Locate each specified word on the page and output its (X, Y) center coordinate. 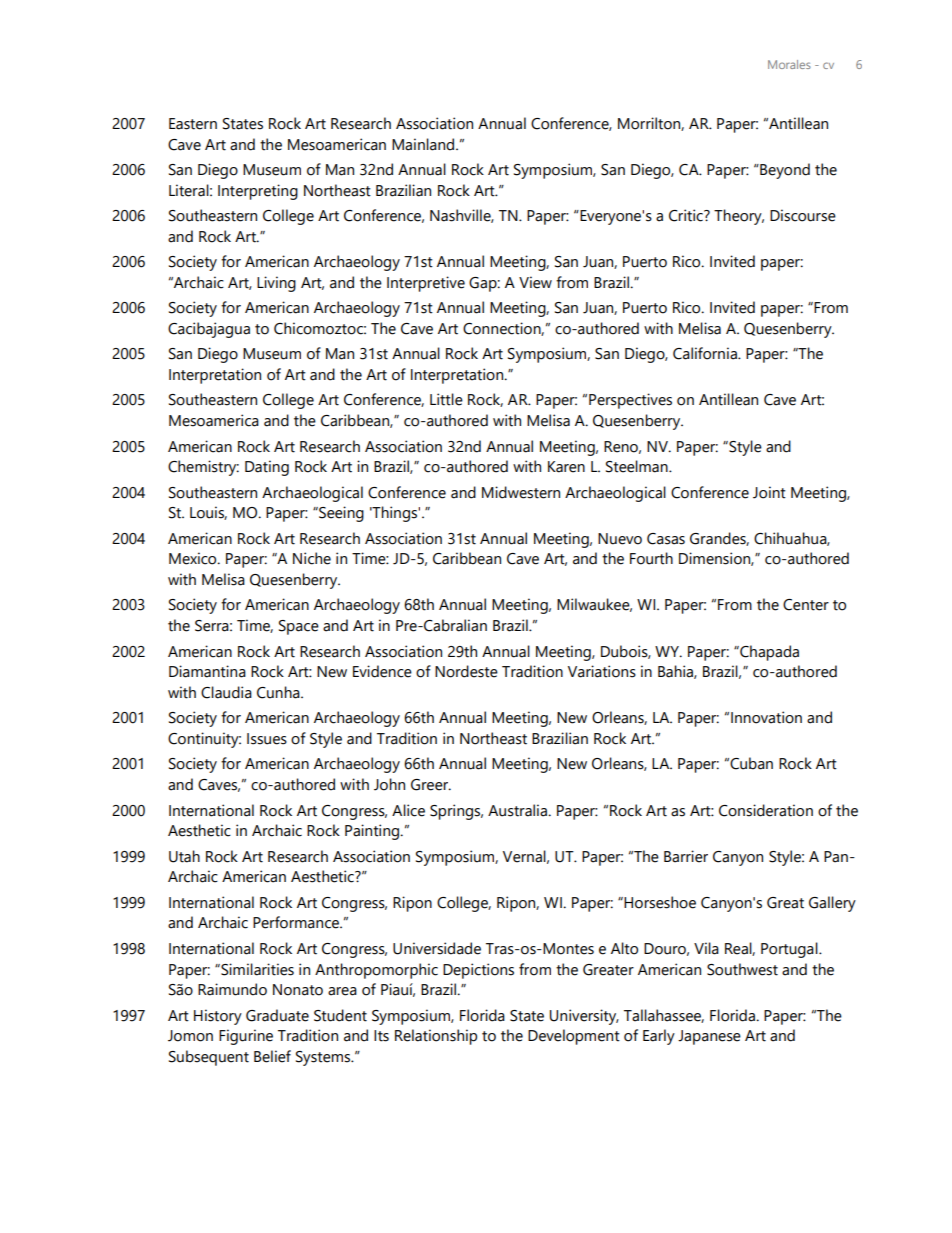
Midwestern (521, 492)
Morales (789, 64)
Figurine (246, 1037)
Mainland (424, 144)
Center (806, 605)
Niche (312, 558)
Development (574, 1037)
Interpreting (258, 192)
